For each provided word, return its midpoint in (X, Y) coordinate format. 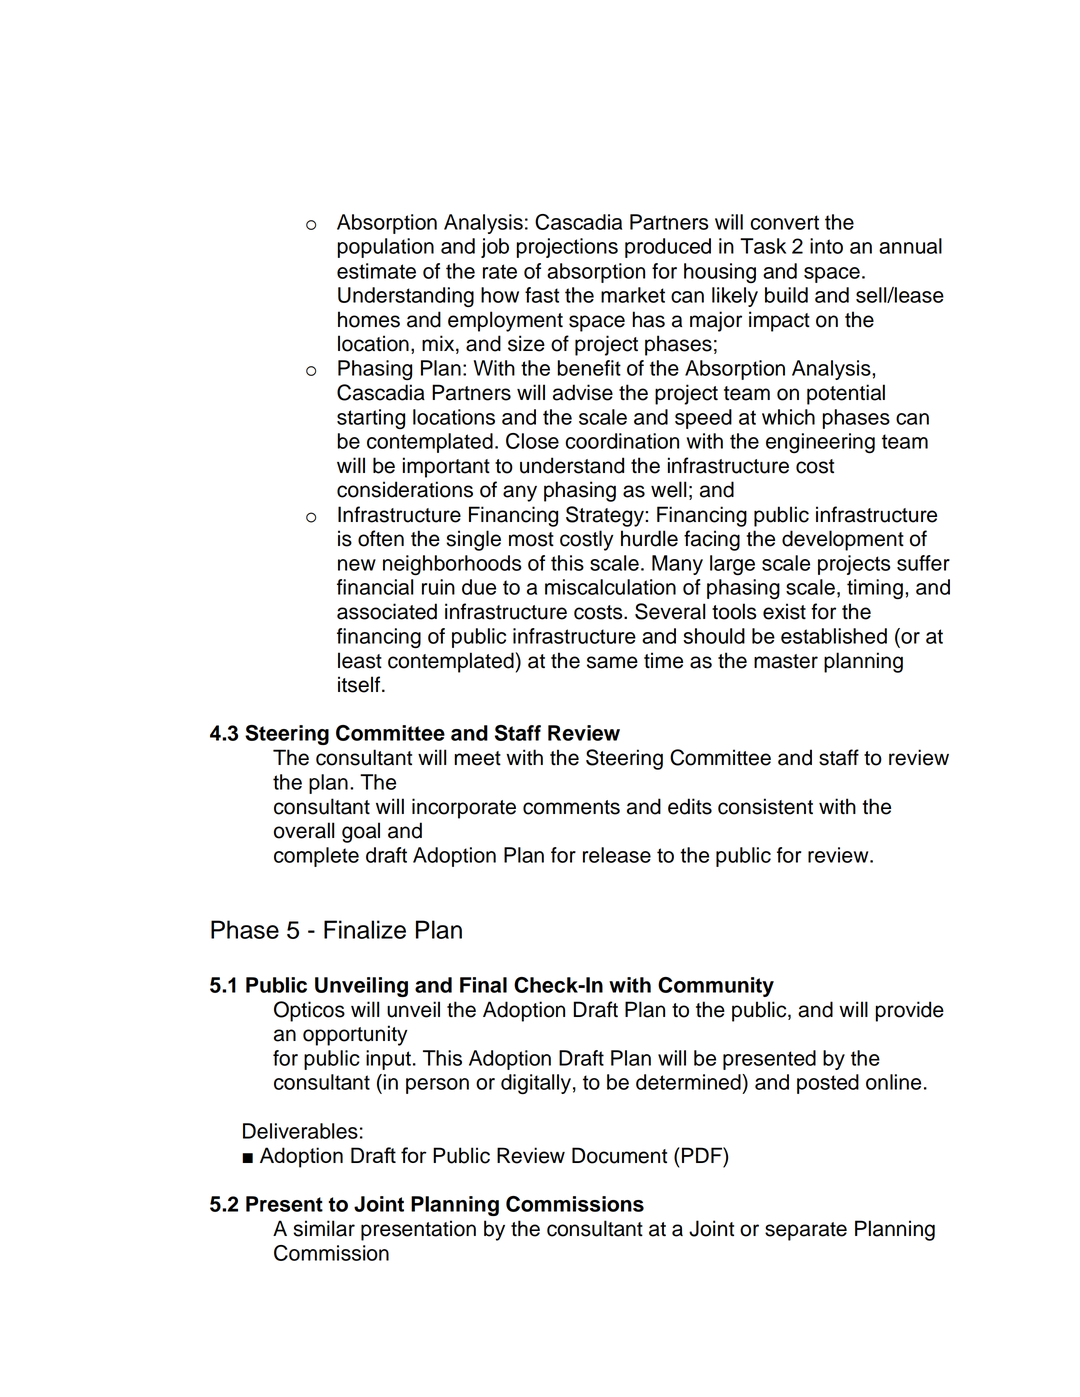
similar (324, 1228)
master (786, 661)
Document (619, 1155)
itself (360, 684)
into (826, 246)
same (612, 662)
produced (668, 248)
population (386, 248)
